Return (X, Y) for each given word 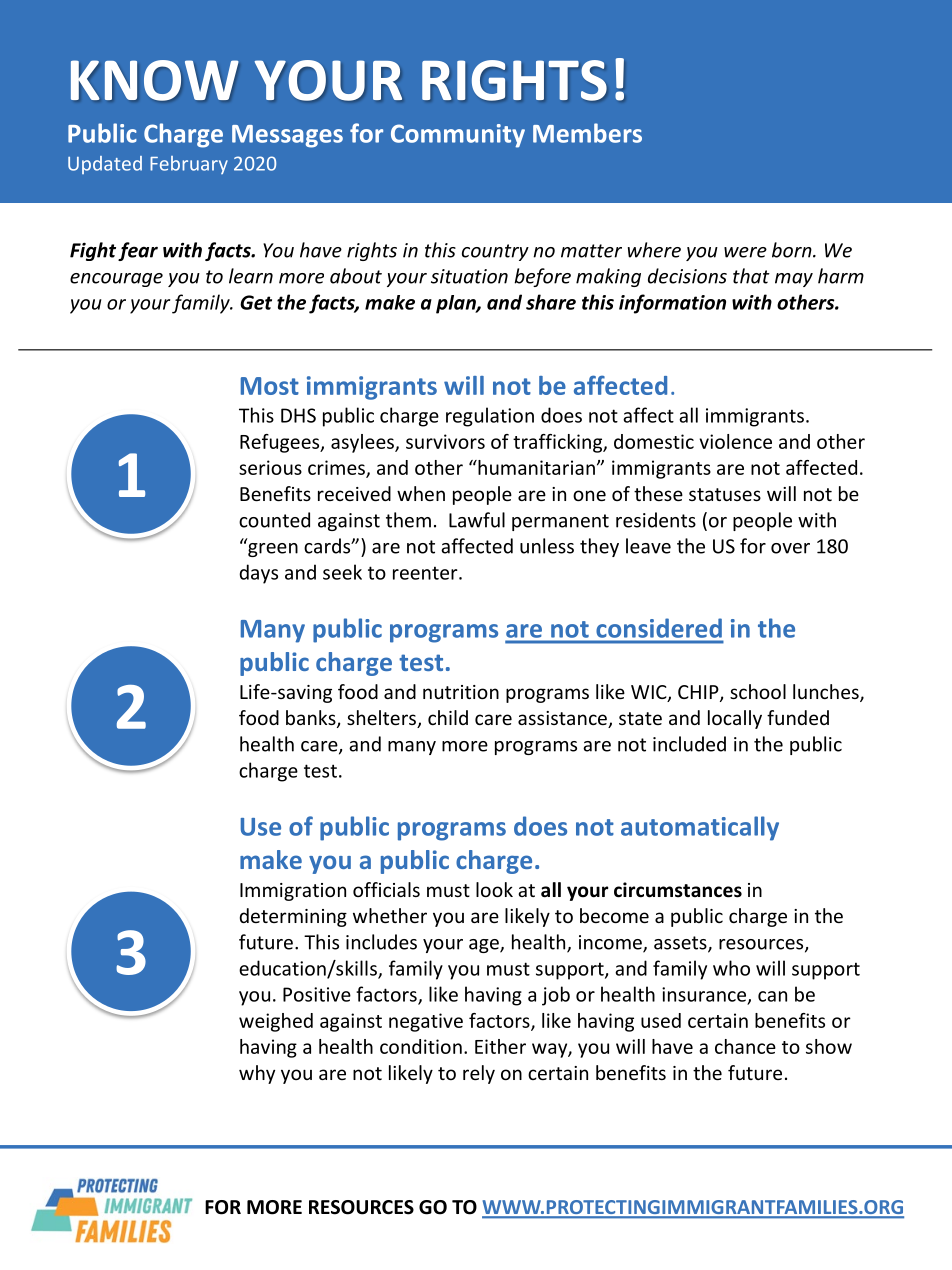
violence (735, 441)
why (257, 1074)
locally (735, 719)
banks (312, 719)
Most (270, 386)
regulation (490, 417)
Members (587, 133)
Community (458, 136)
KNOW (154, 80)
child (448, 717)
